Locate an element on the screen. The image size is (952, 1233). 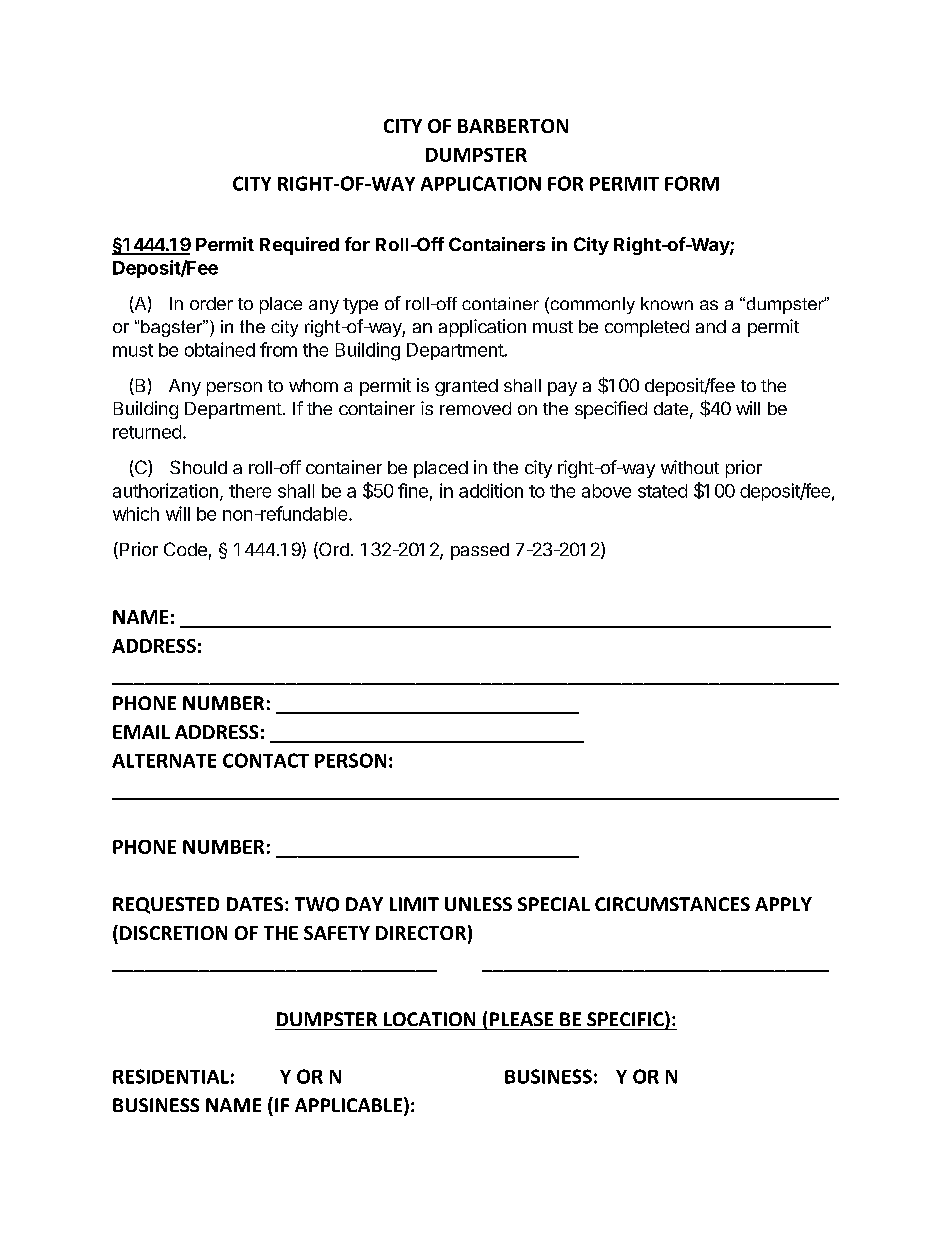
Required is located at coordinates (299, 246).
